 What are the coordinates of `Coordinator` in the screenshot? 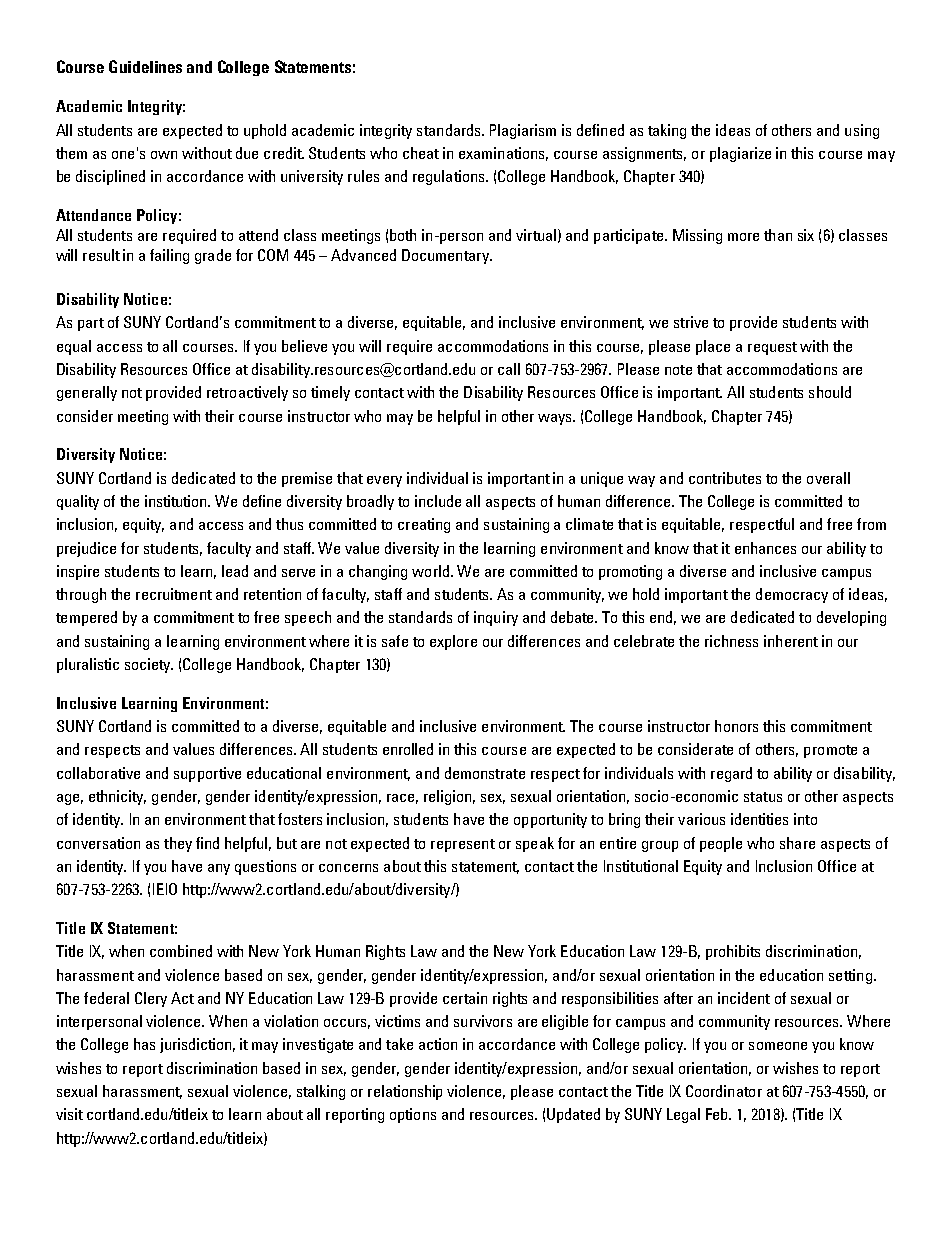 It's located at (724, 1091).
